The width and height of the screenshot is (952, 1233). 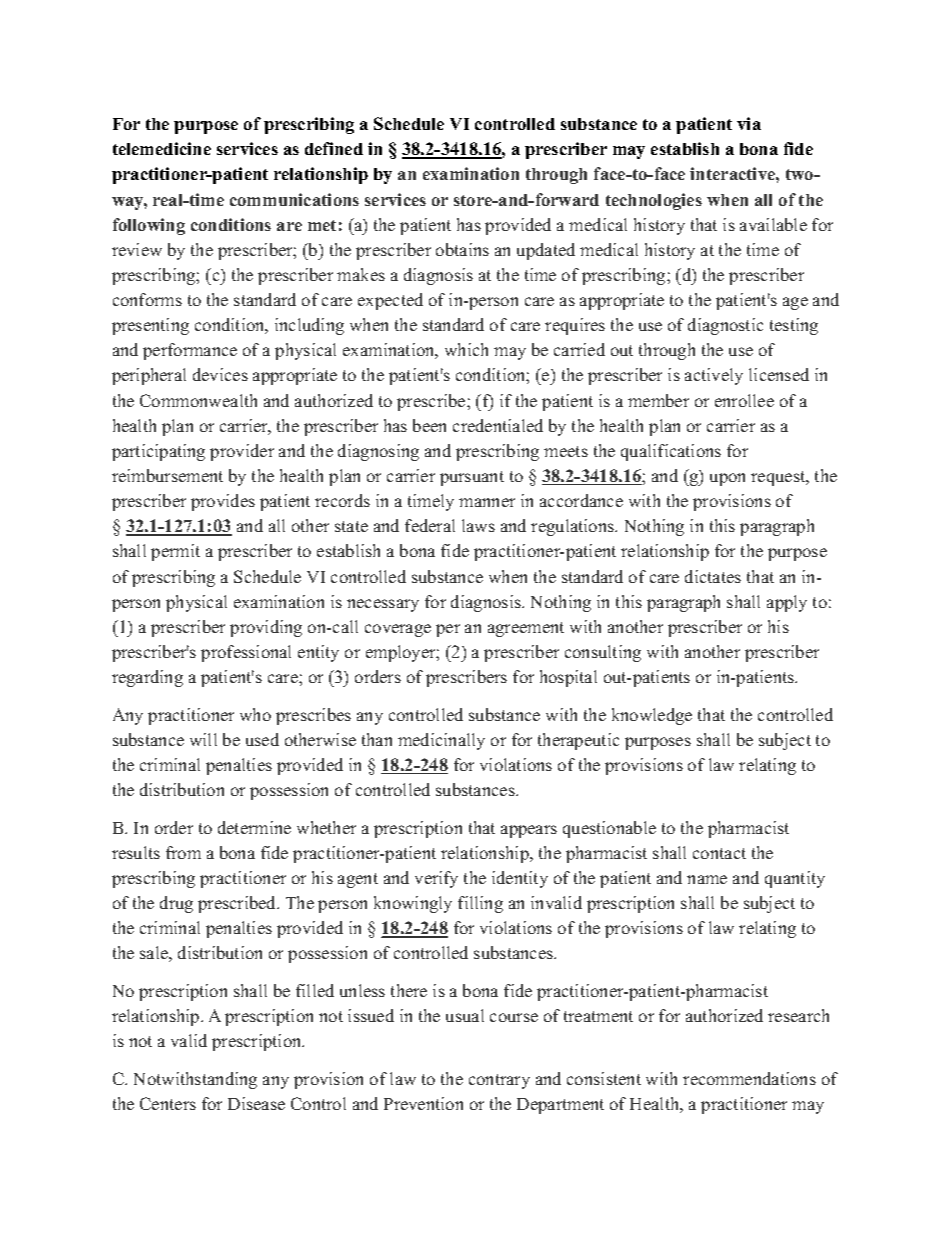 What do you see at coordinates (727, 479) in the screenshot?
I see `upon` at bounding box center [727, 479].
